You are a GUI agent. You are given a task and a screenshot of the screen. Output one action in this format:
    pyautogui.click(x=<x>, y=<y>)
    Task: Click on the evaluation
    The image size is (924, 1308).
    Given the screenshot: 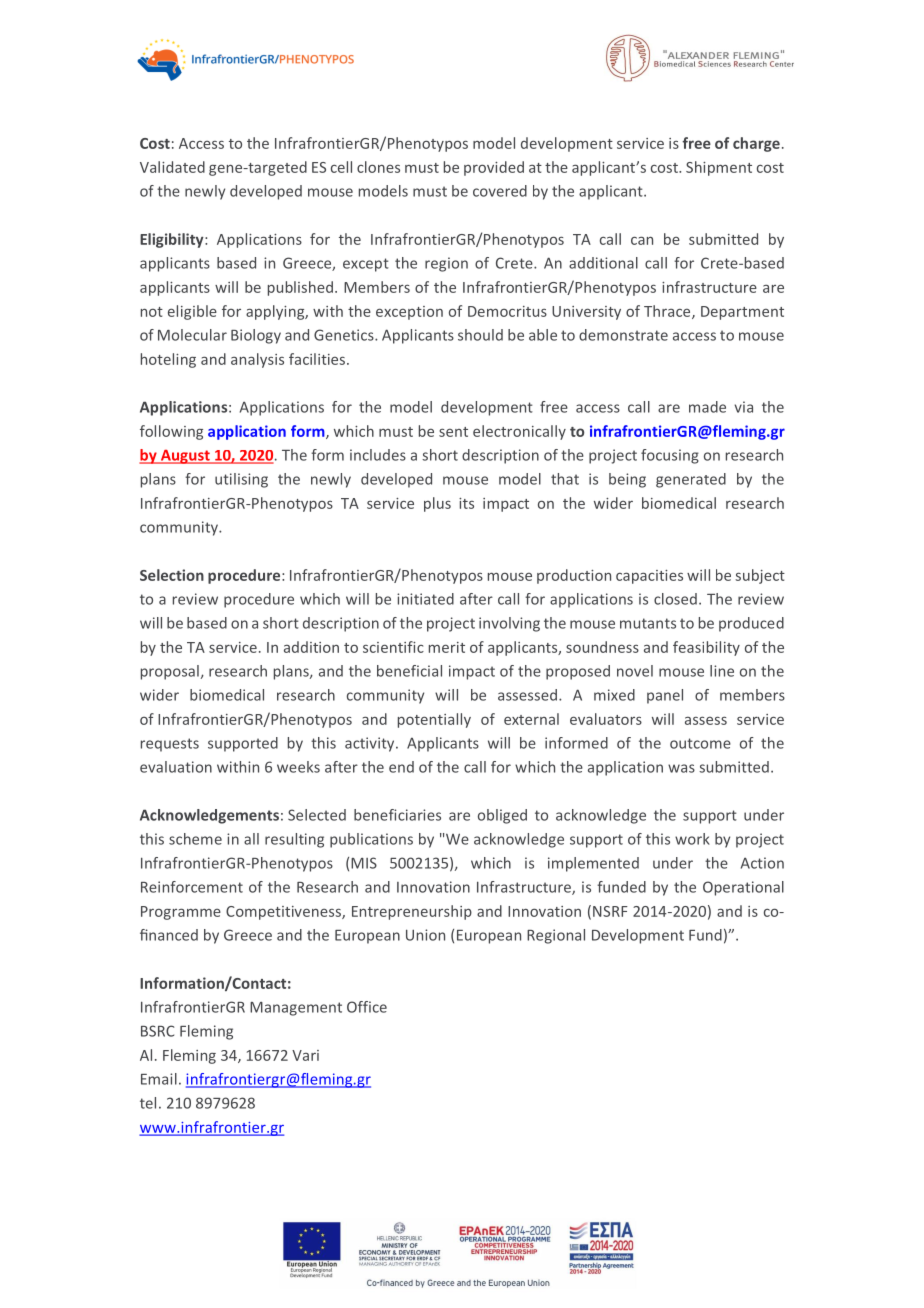 What is the action you would take?
    pyautogui.click(x=176, y=767)
